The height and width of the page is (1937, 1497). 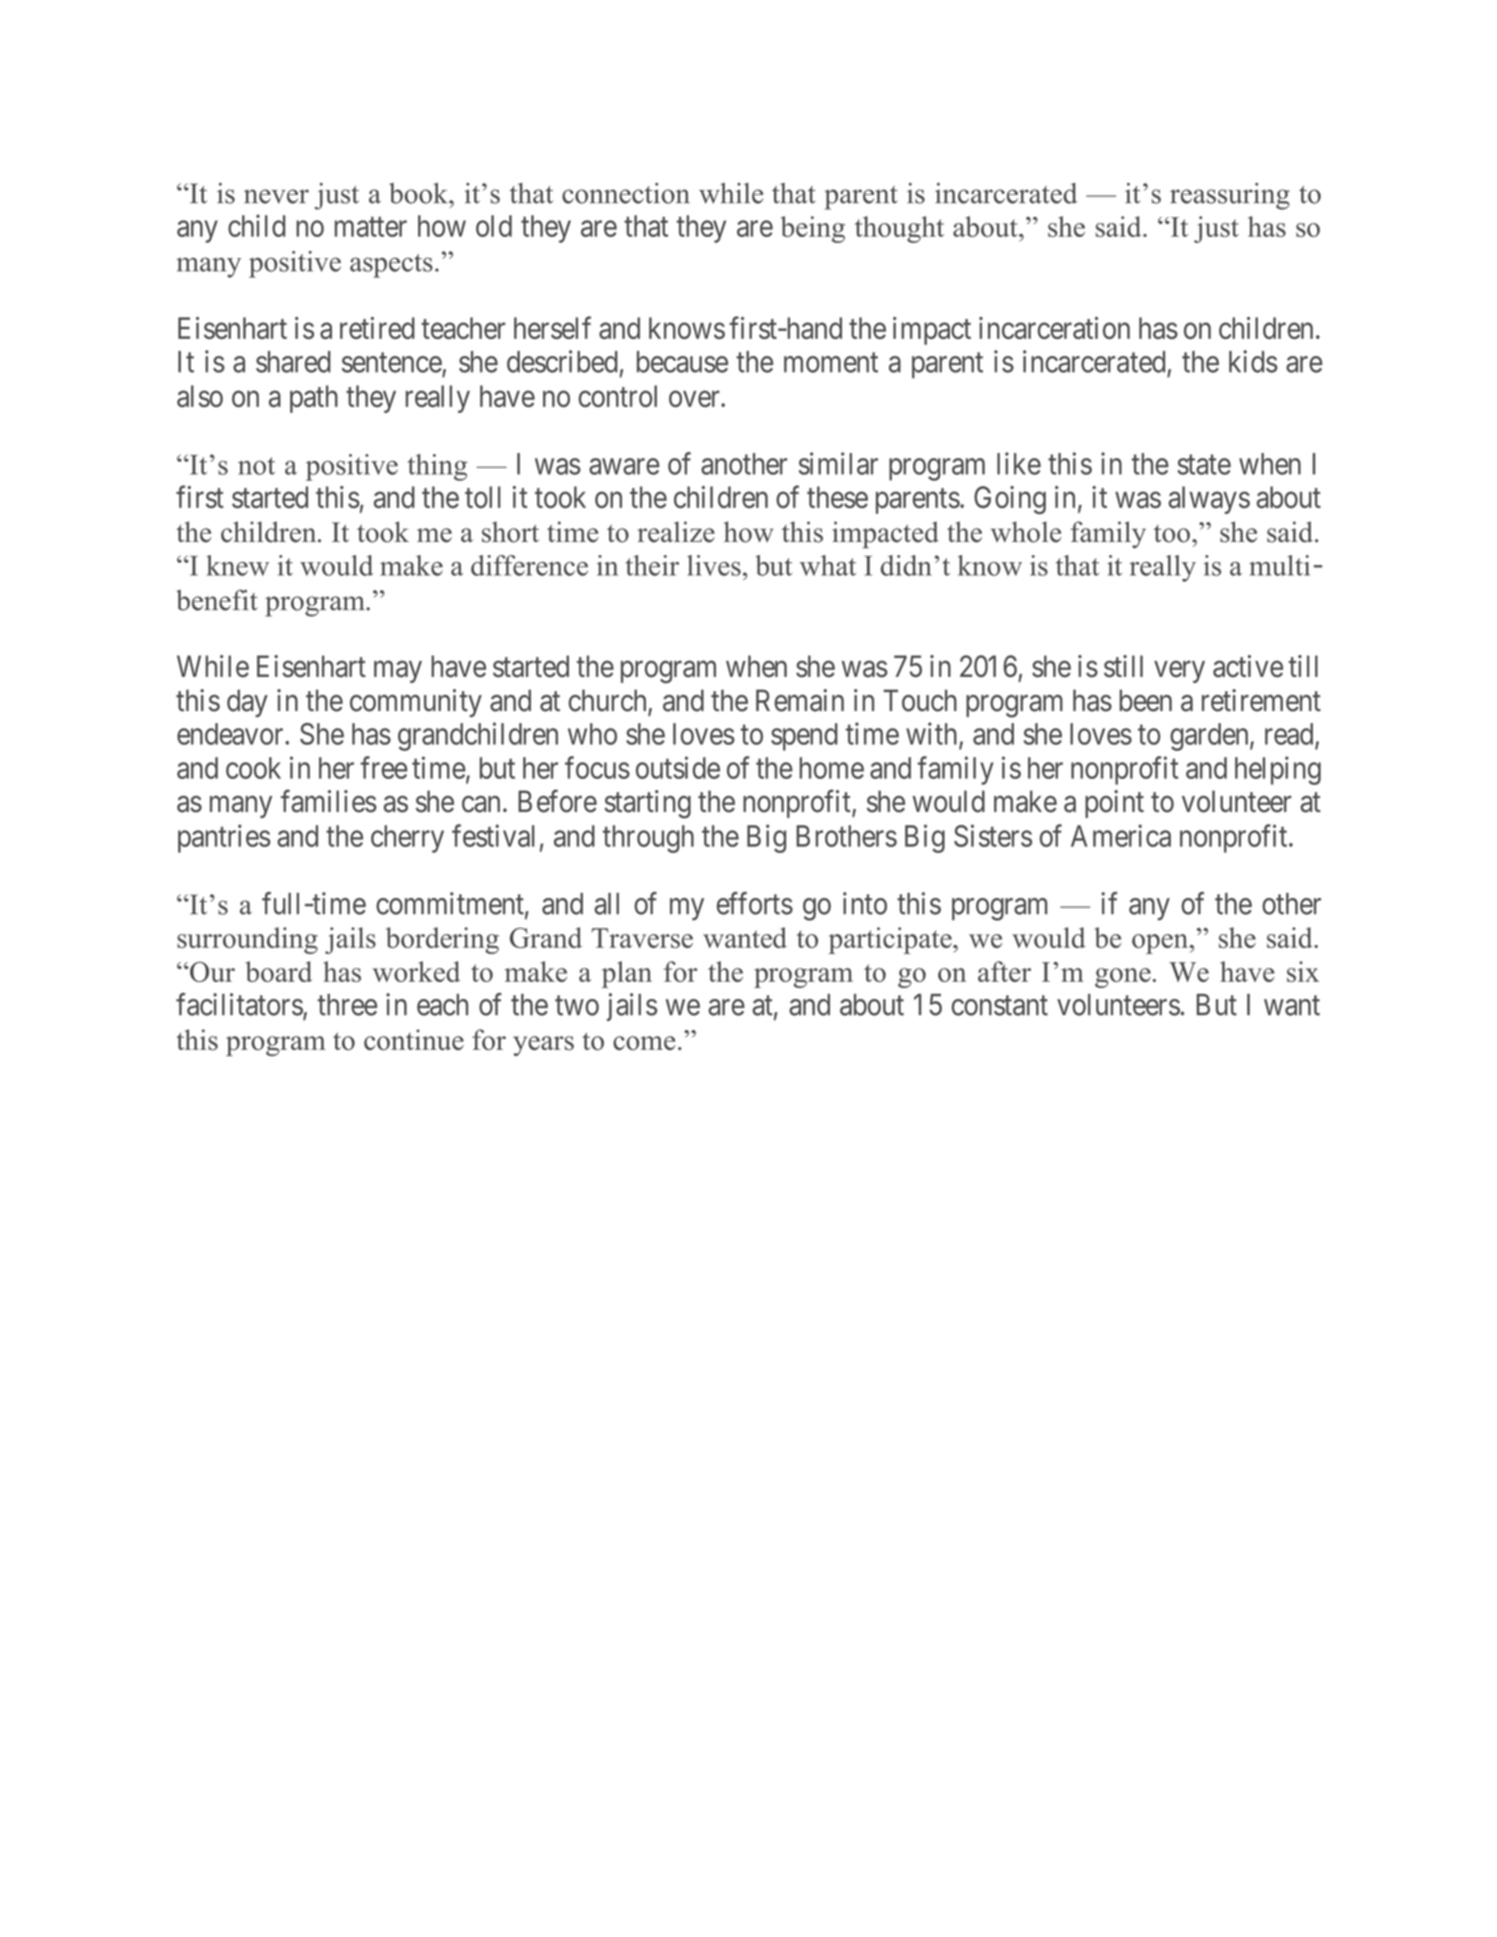 I want to click on being, so click(x=813, y=229).
